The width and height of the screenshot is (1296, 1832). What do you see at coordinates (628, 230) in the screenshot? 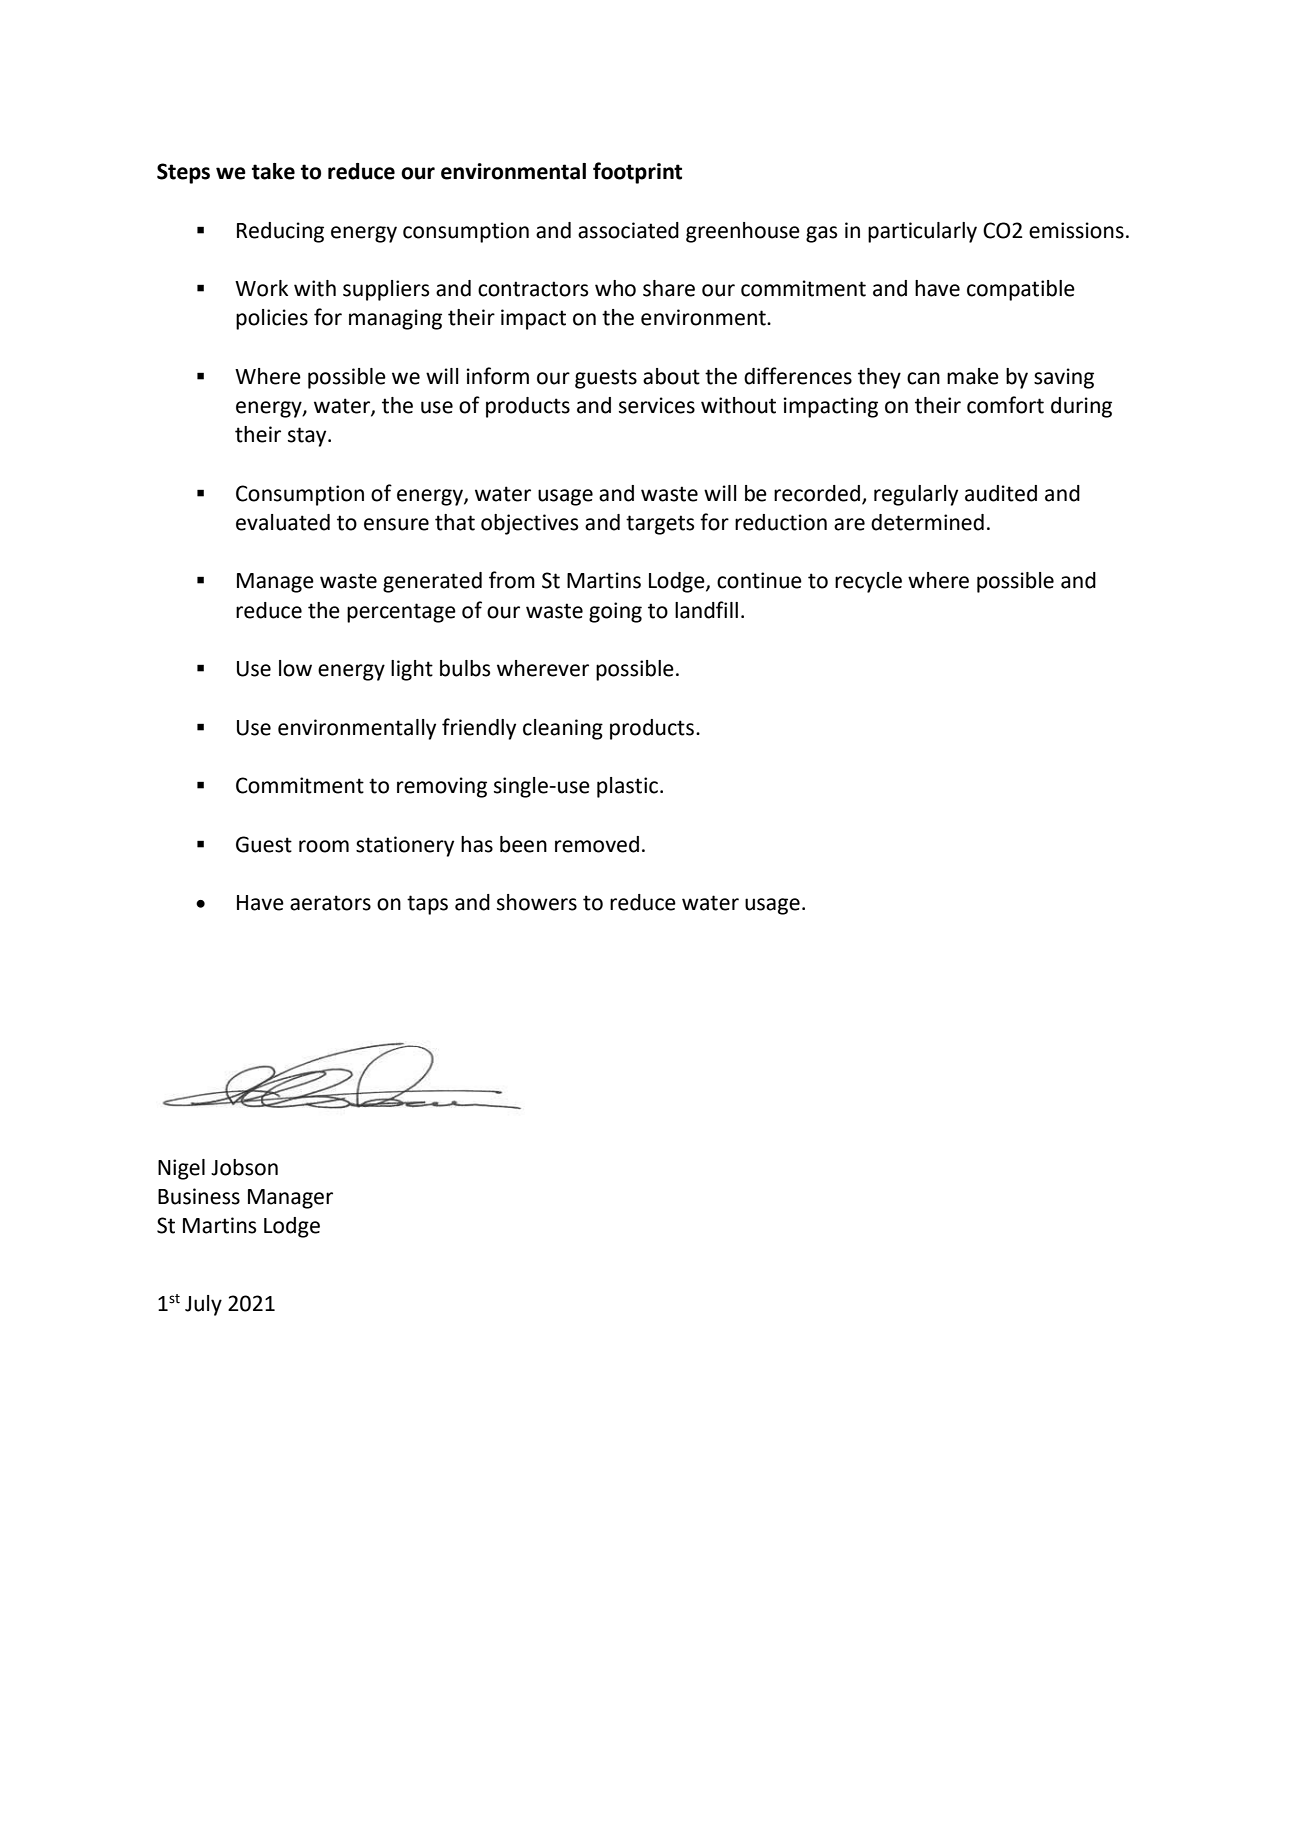
I see `associated` at bounding box center [628, 230].
